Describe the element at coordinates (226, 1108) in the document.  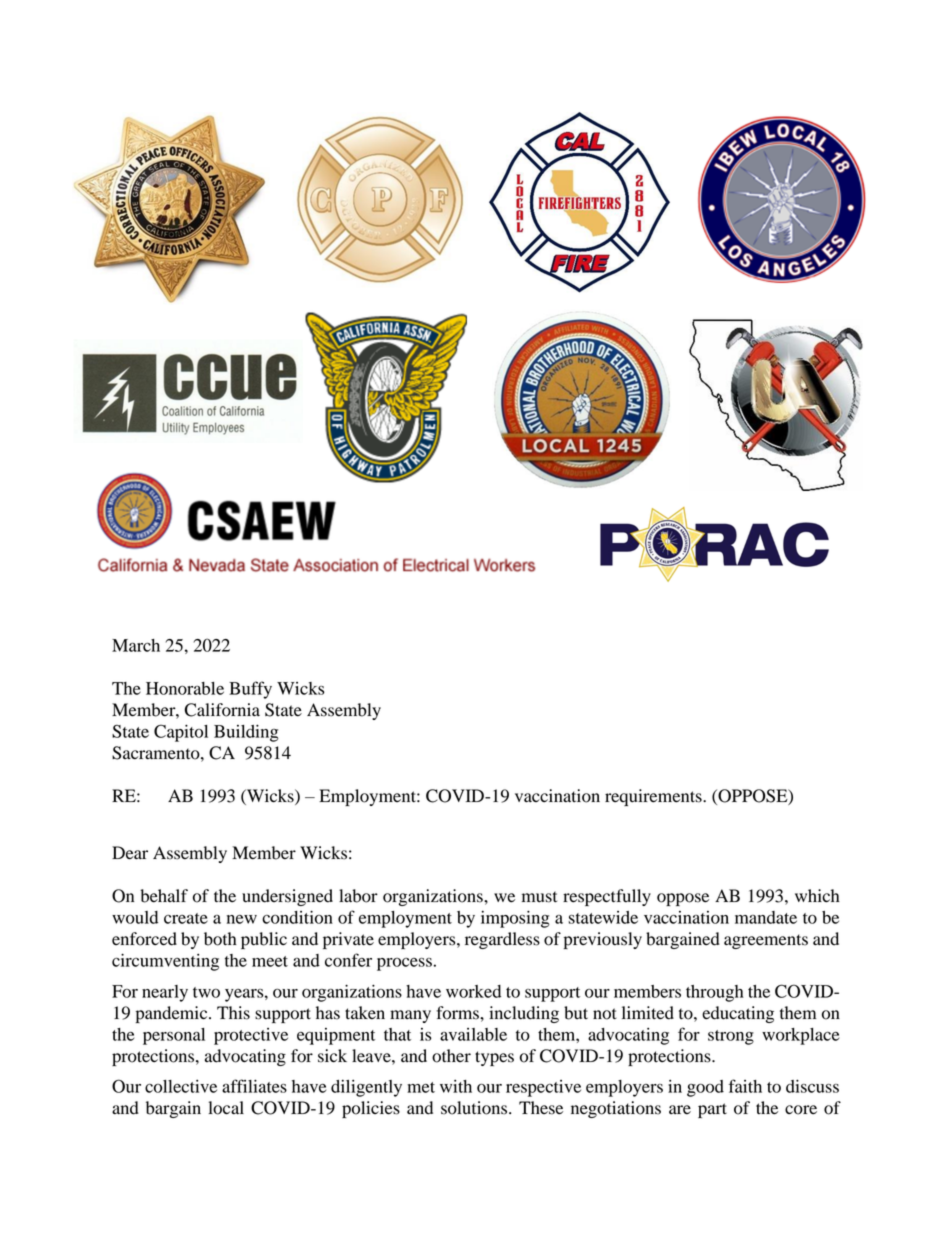
I see `local` at that location.
